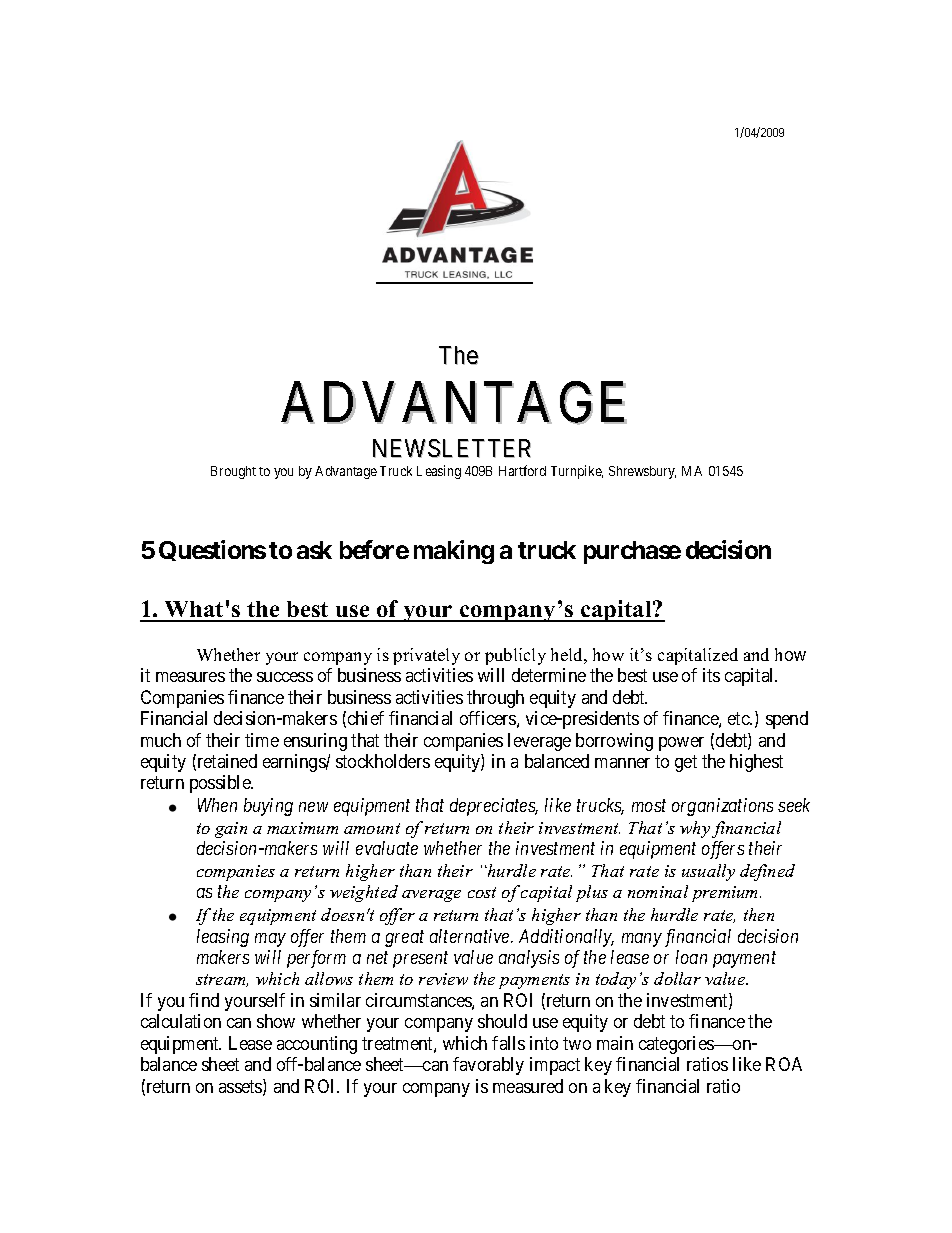 Image resolution: width=952 pixels, height=1233 pixels. I want to click on favorably, so click(488, 1066).
